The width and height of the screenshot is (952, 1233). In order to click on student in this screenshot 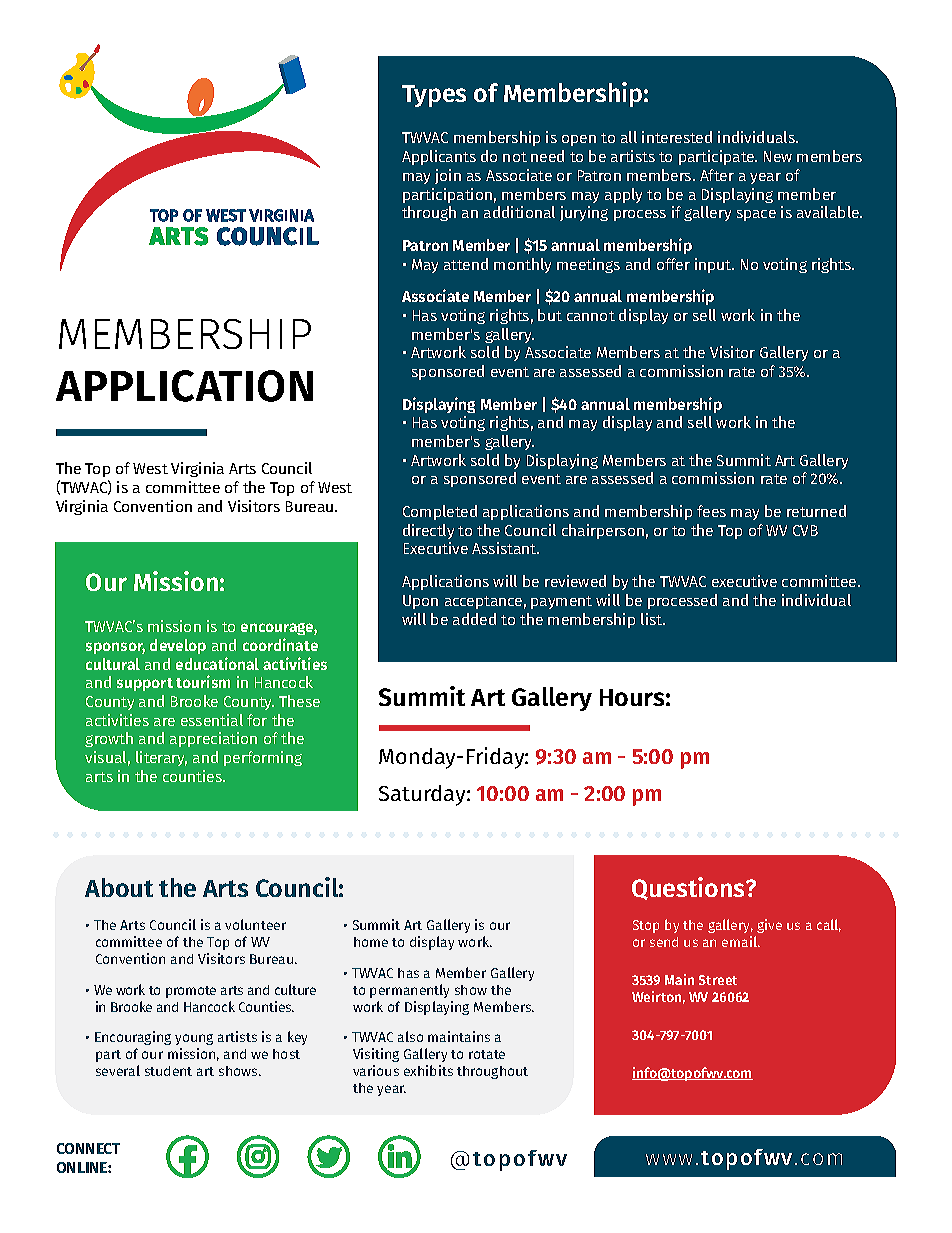, I will do `click(168, 1071)`.
